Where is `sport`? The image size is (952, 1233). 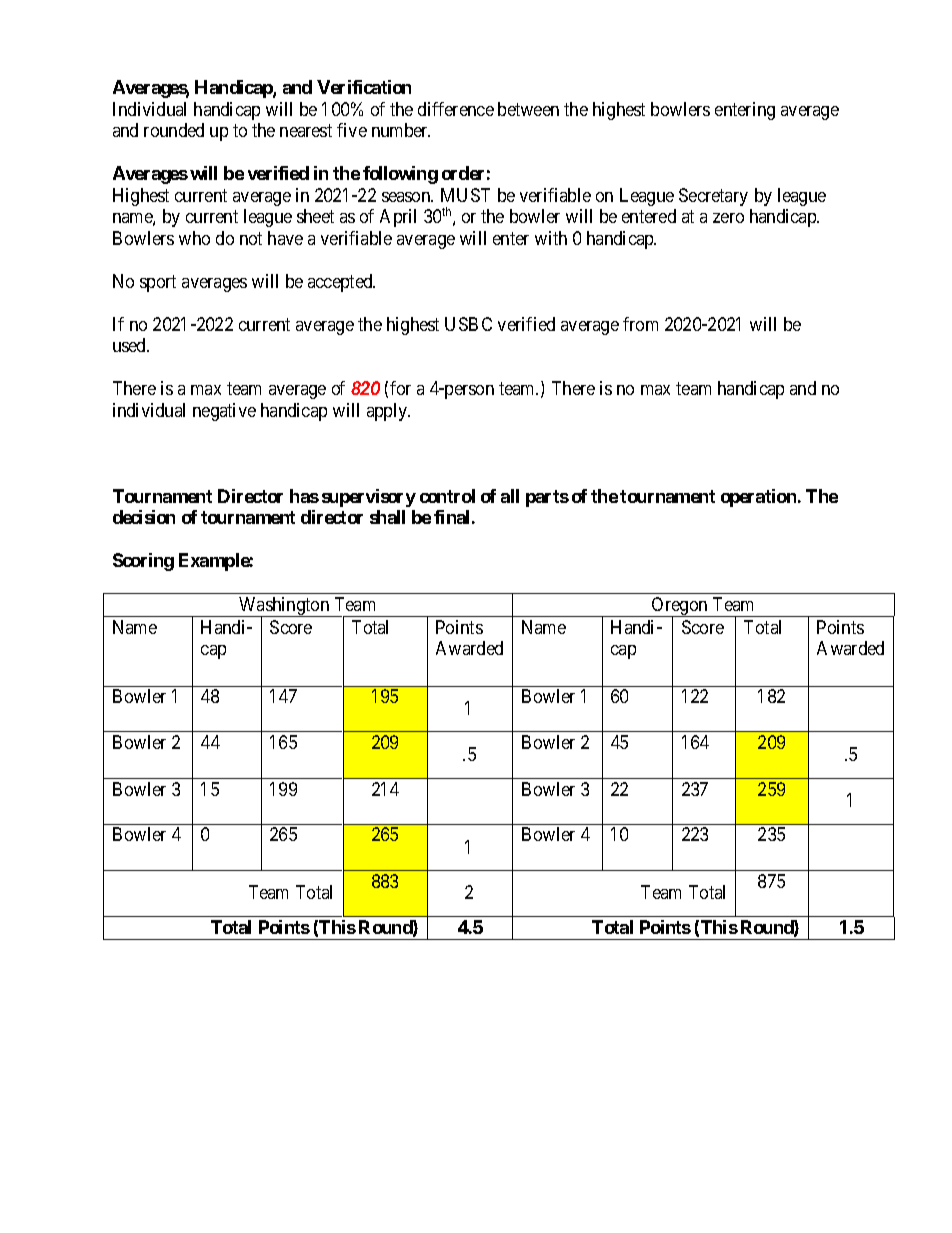
sport is located at coordinates (158, 283).
